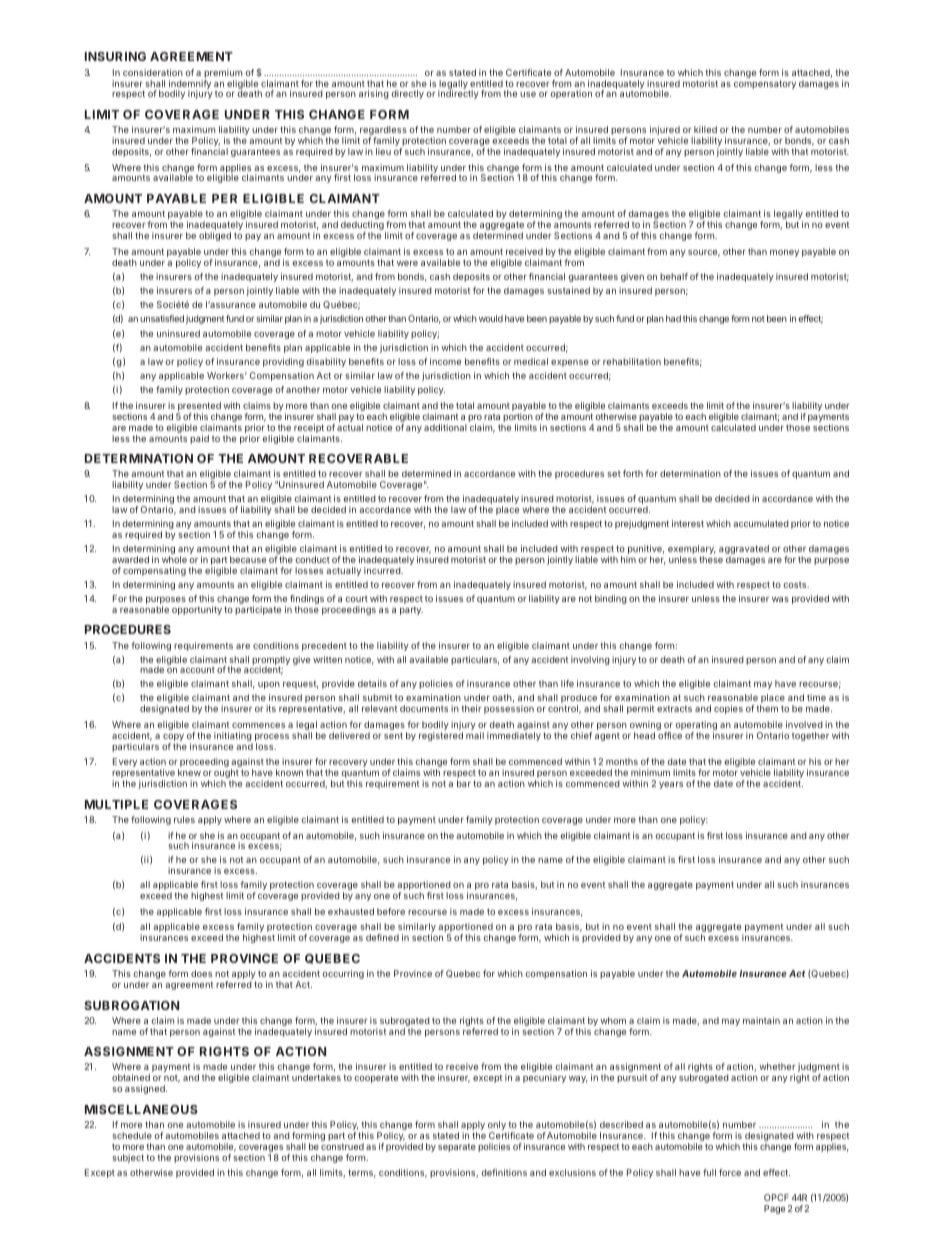 Image resolution: width=952 pixels, height=1233 pixels. I want to click on additional, so click(445, 427).
